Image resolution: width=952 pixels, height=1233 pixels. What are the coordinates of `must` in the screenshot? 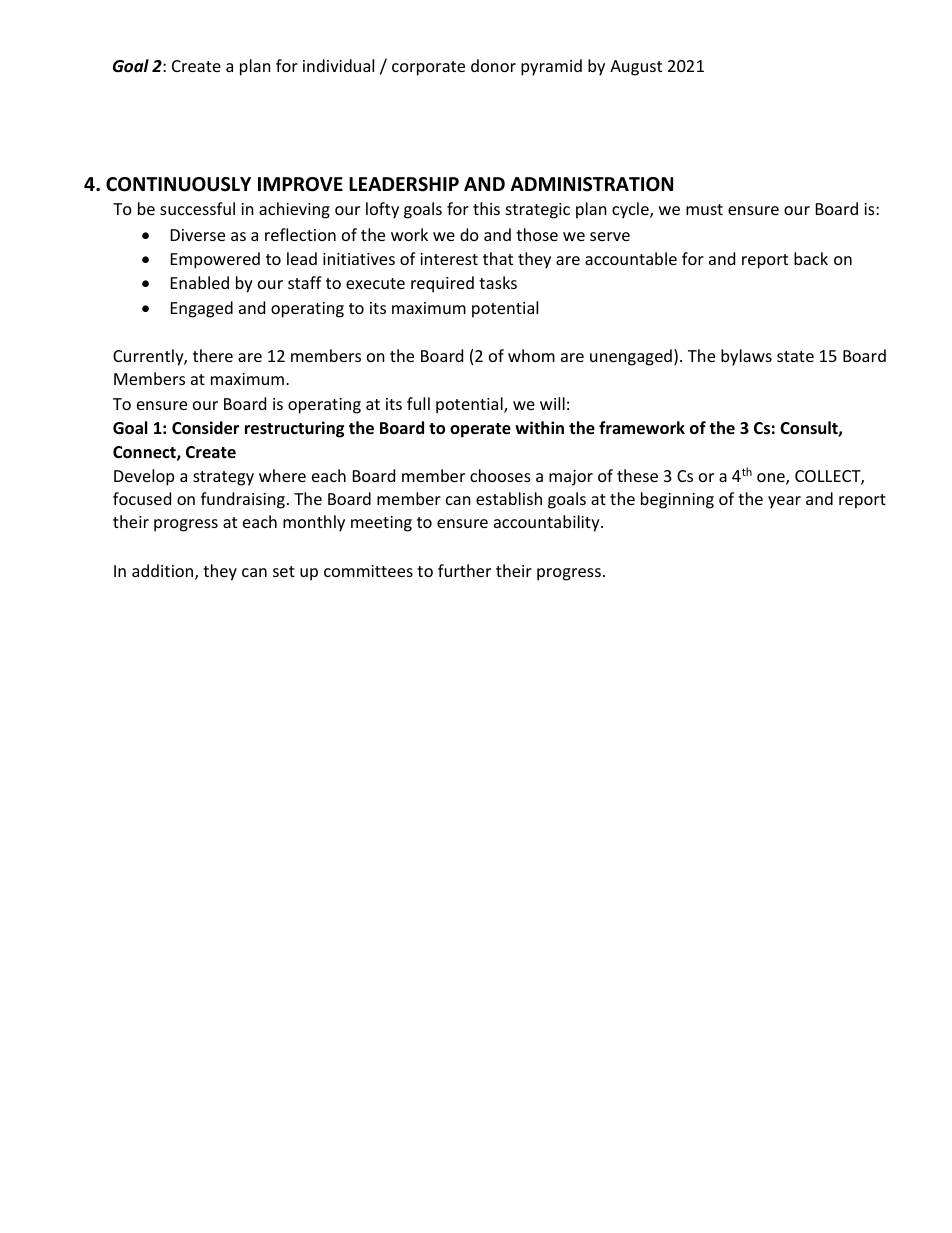 It's located at (704, 209).
